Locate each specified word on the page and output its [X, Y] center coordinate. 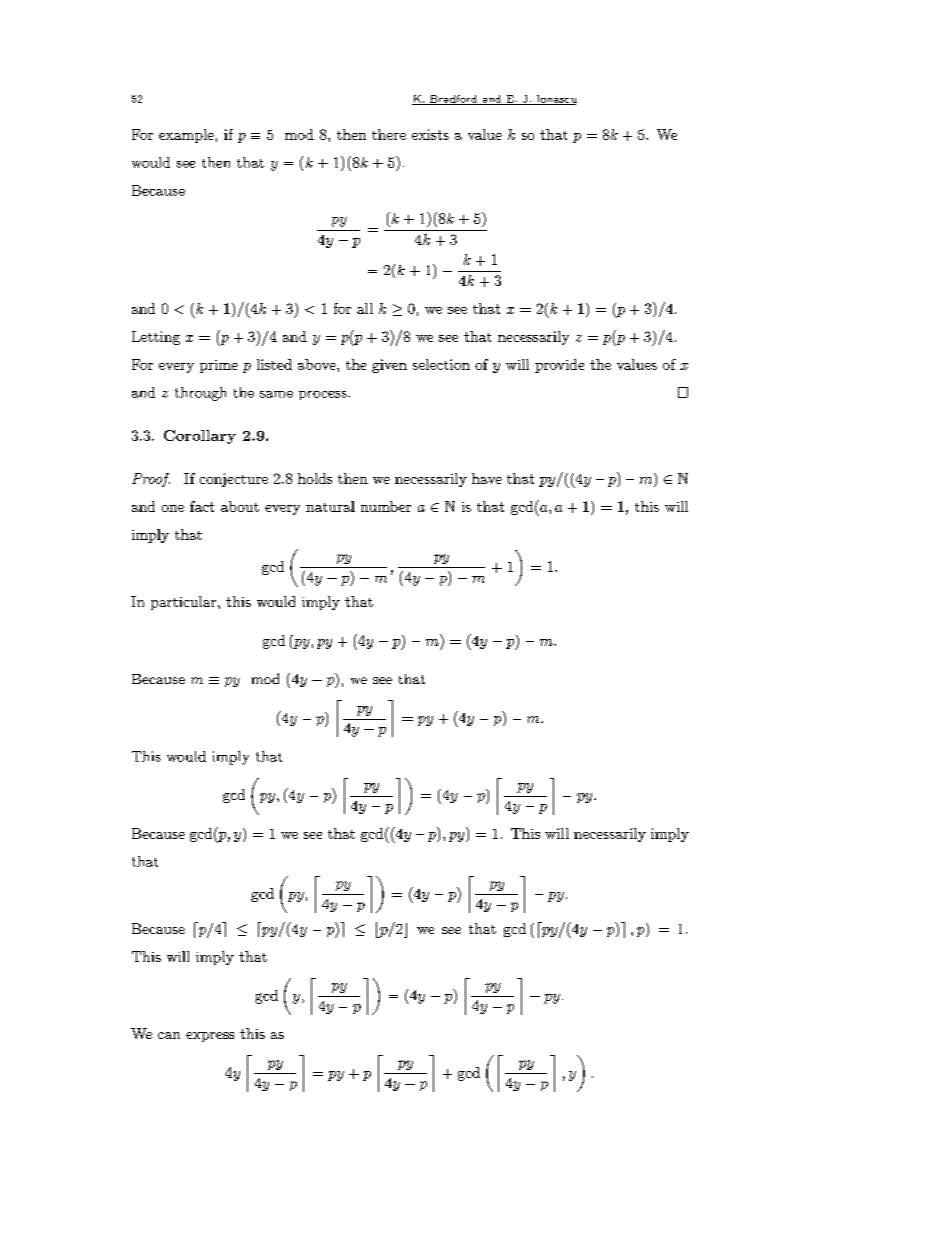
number [386, 506]
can [169, 1035]
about [240, 506]
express [210, 1037]
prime [219, 366]
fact [202, 506]
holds [315, 478]
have [487, 478]
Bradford [454, 100]
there [389, 134]
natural [330, 506]
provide [559, 366]
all [365, 308]
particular [185, 603]
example [186, 136]
